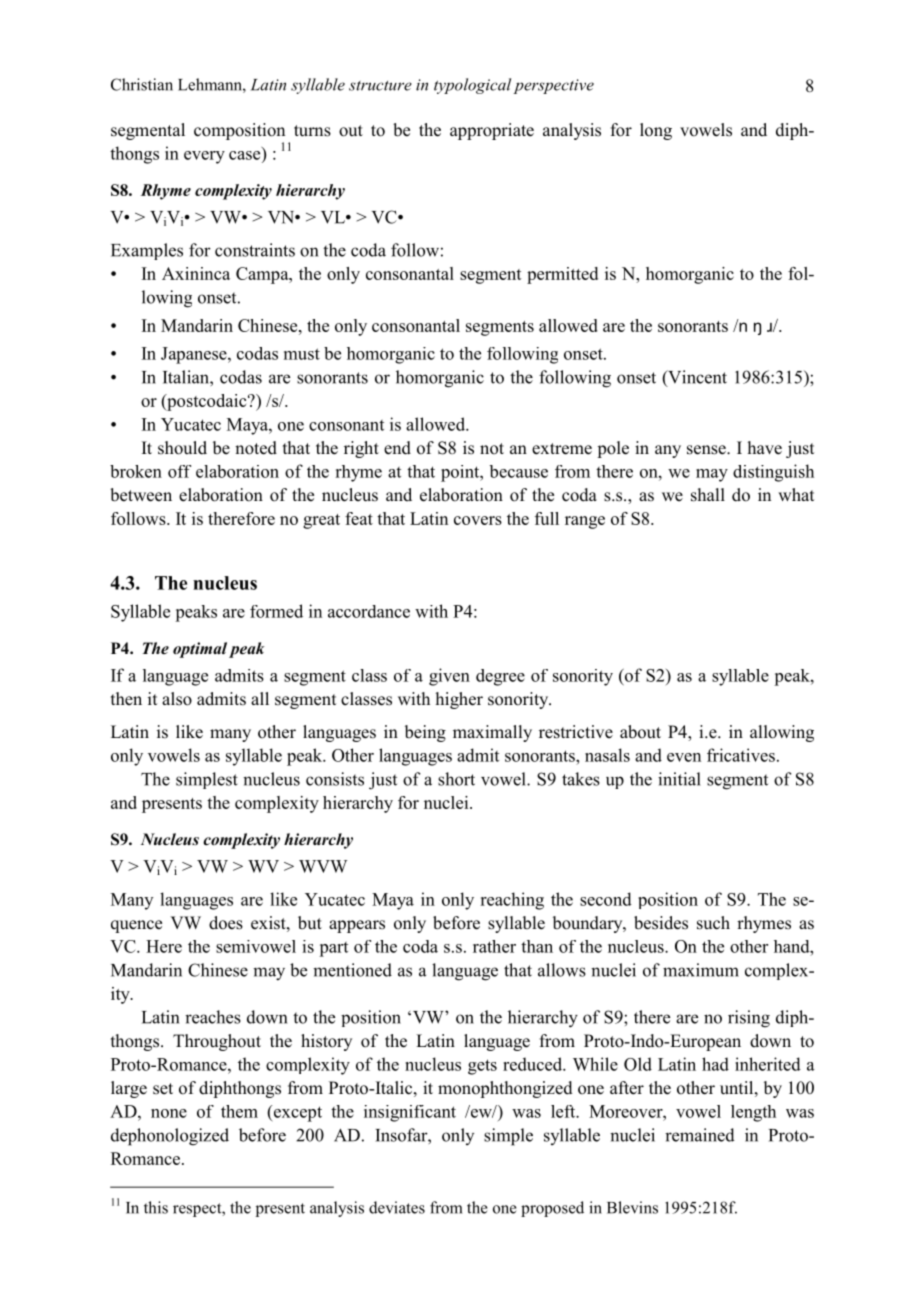 Image resolution: width=924 pixels, height=1308 pixels. I want to click on deviates, so click(397, 1207).
